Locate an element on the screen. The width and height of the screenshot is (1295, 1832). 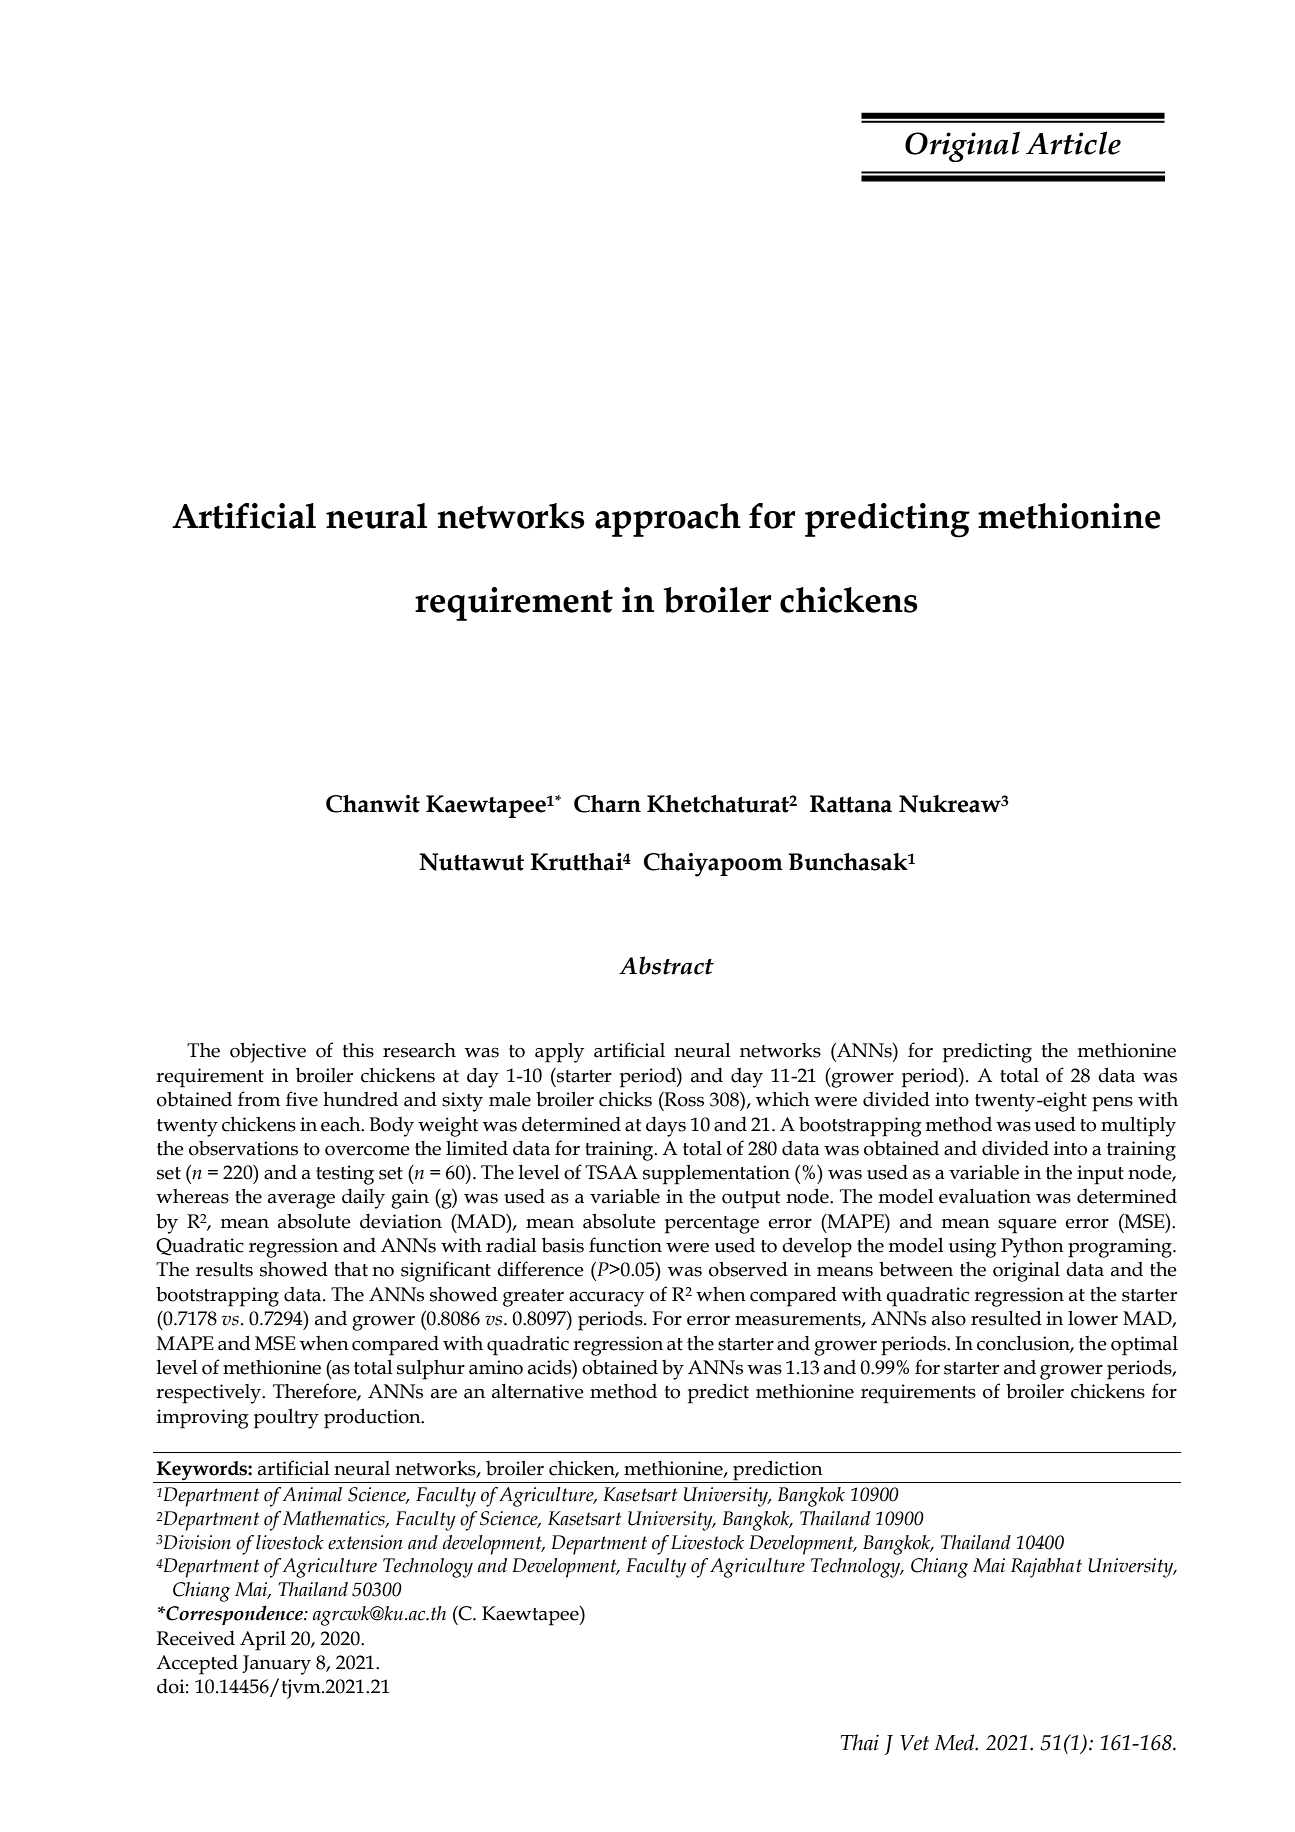
chicks is located at coordinates (625, 1099).
